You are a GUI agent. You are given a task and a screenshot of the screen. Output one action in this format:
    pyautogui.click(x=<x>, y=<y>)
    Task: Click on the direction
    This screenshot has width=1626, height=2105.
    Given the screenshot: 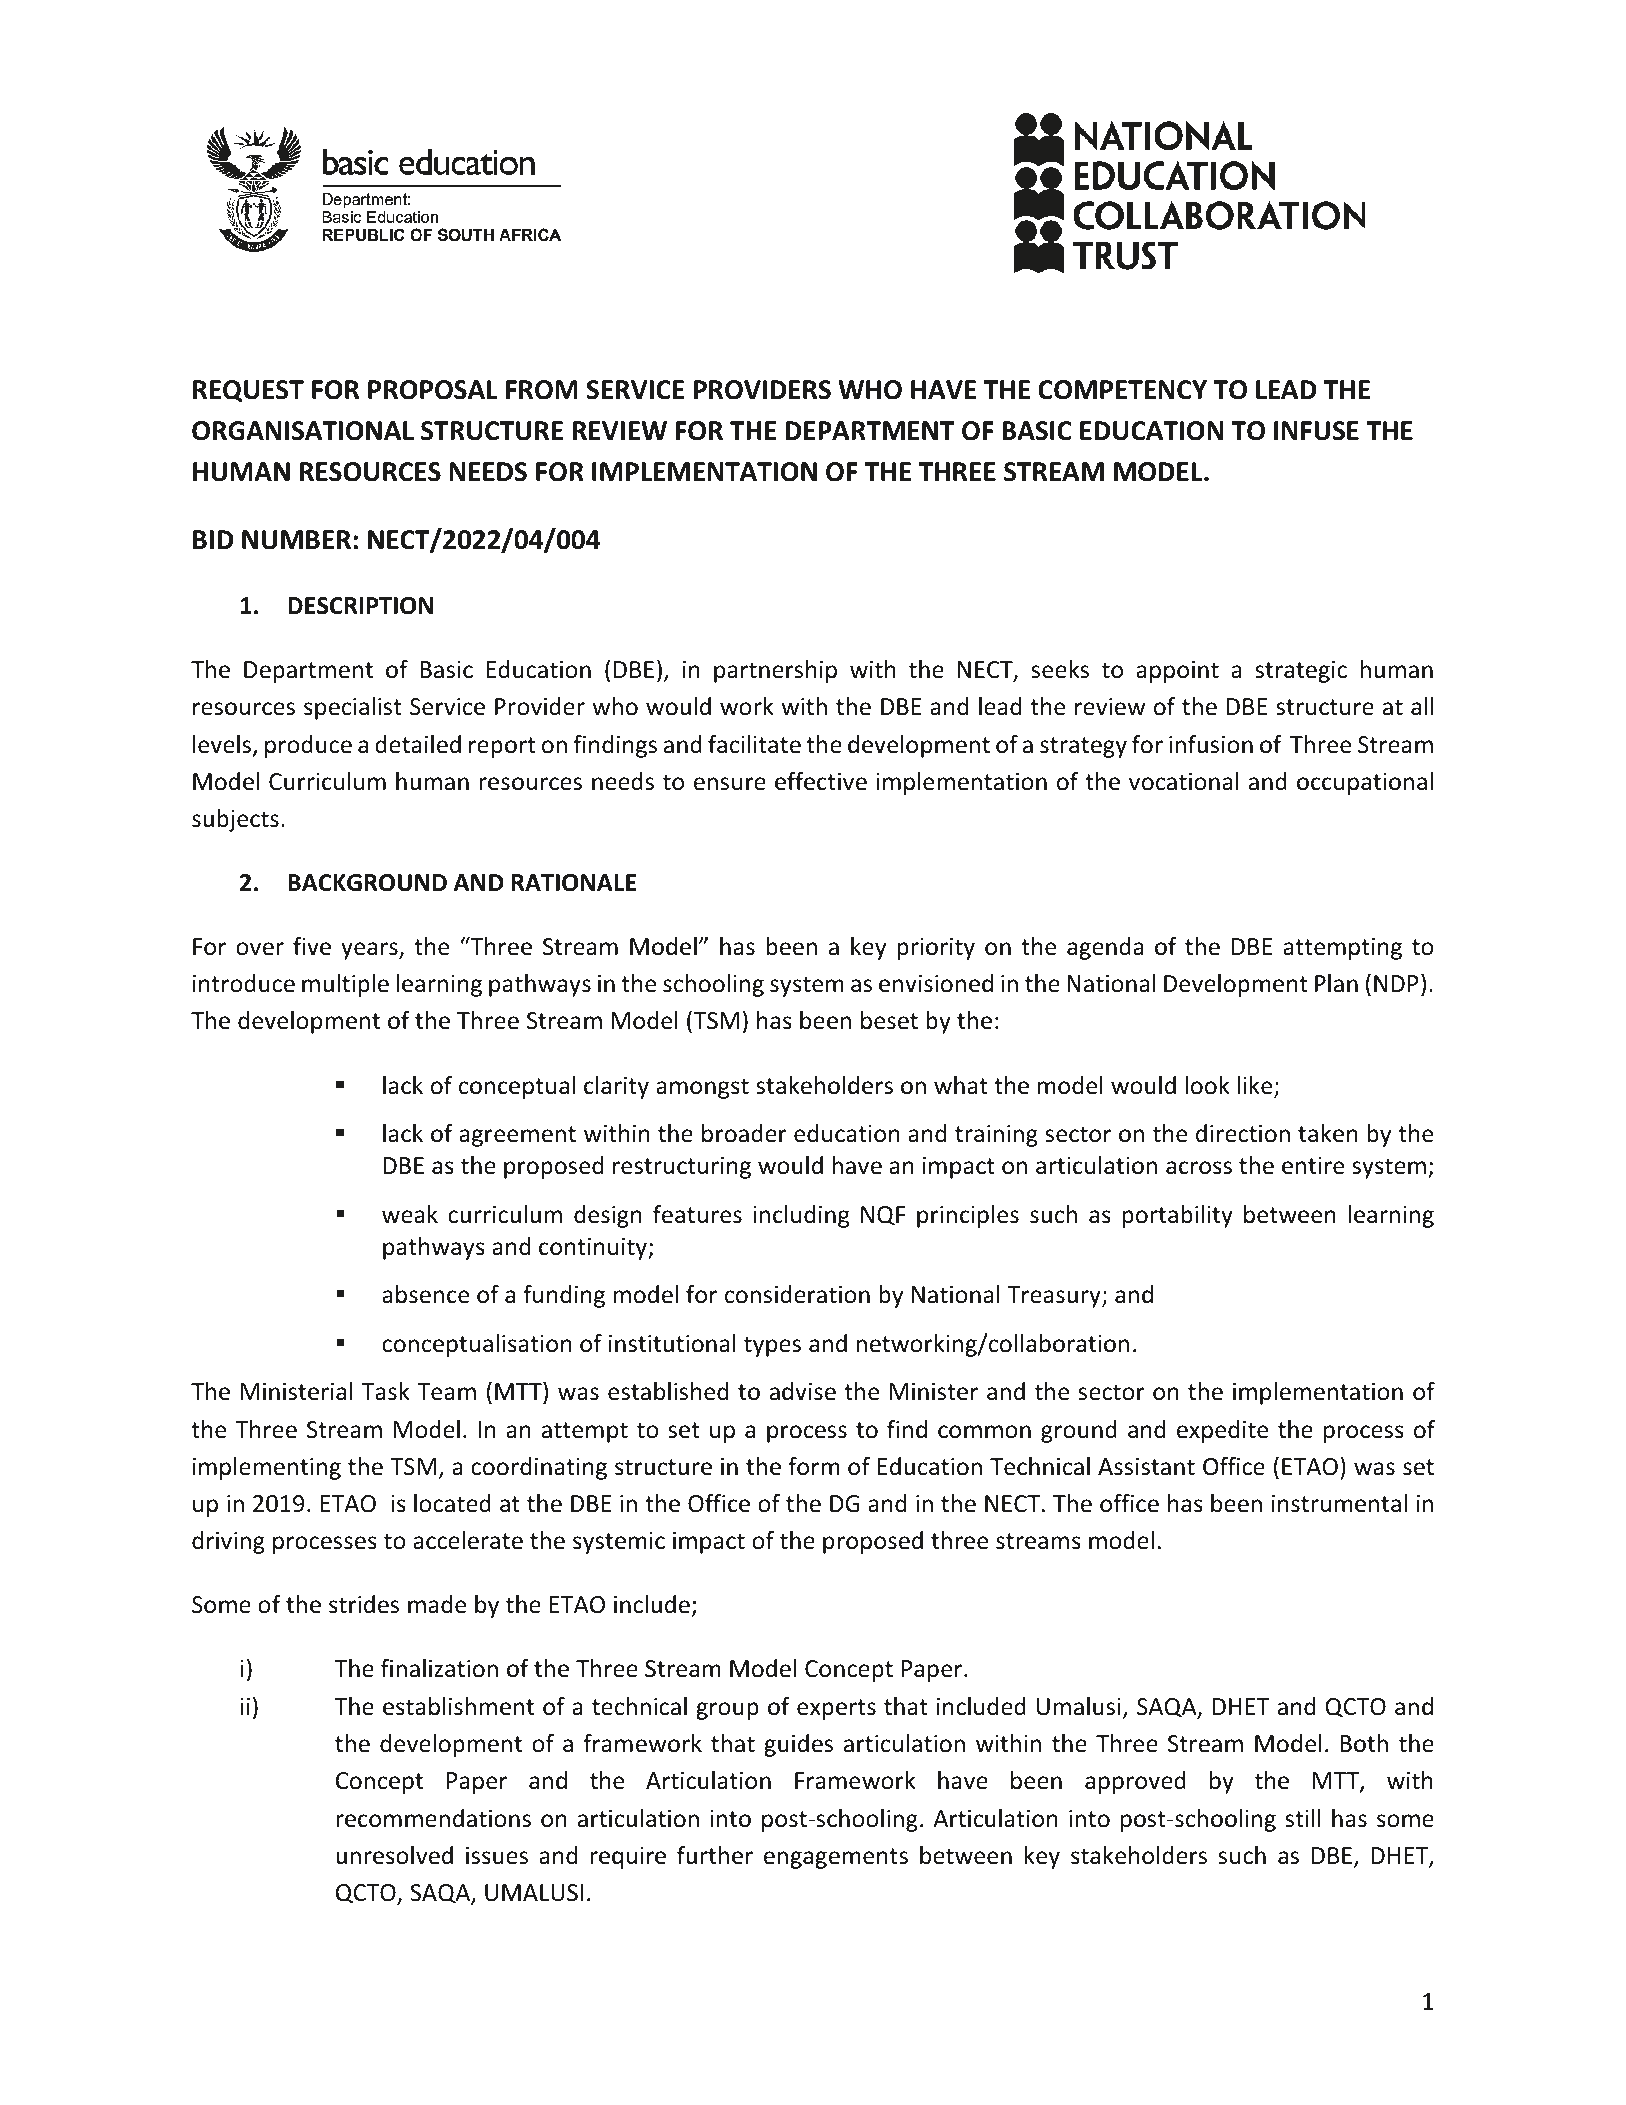 What is the action you would take?
    pyautogui.click(x=1243, y=1133)
